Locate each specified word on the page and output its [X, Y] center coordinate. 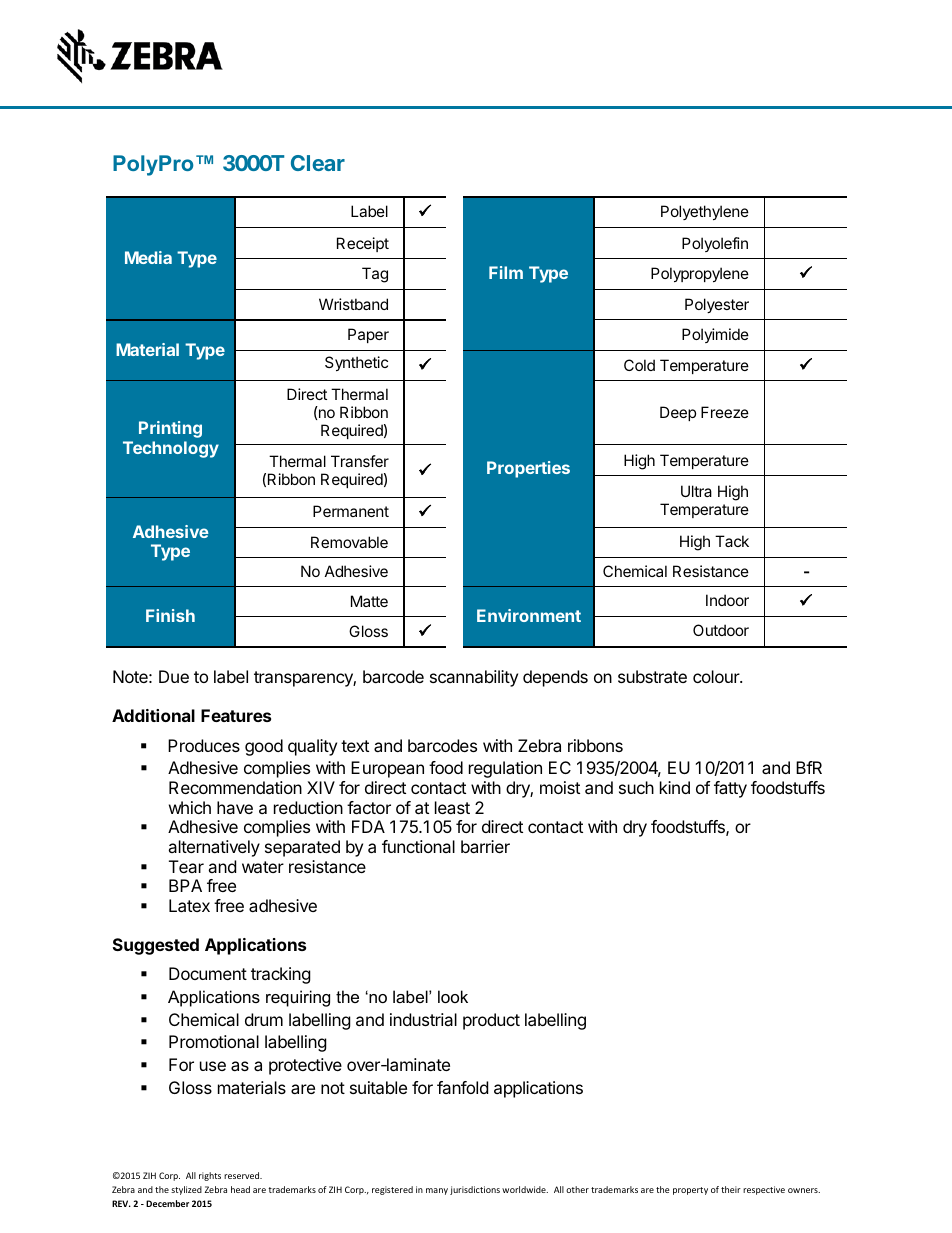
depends [555, 678]
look [453, 996]
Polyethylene [705, 212]
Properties [528, 469]
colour [717, 676]
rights [210, 1176]
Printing [170, 429]
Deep [678, 413]
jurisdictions [475, 1190]
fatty [730, 789]
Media [148, 257]
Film [506, 272]
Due [174, 676]
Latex [189, 905]
